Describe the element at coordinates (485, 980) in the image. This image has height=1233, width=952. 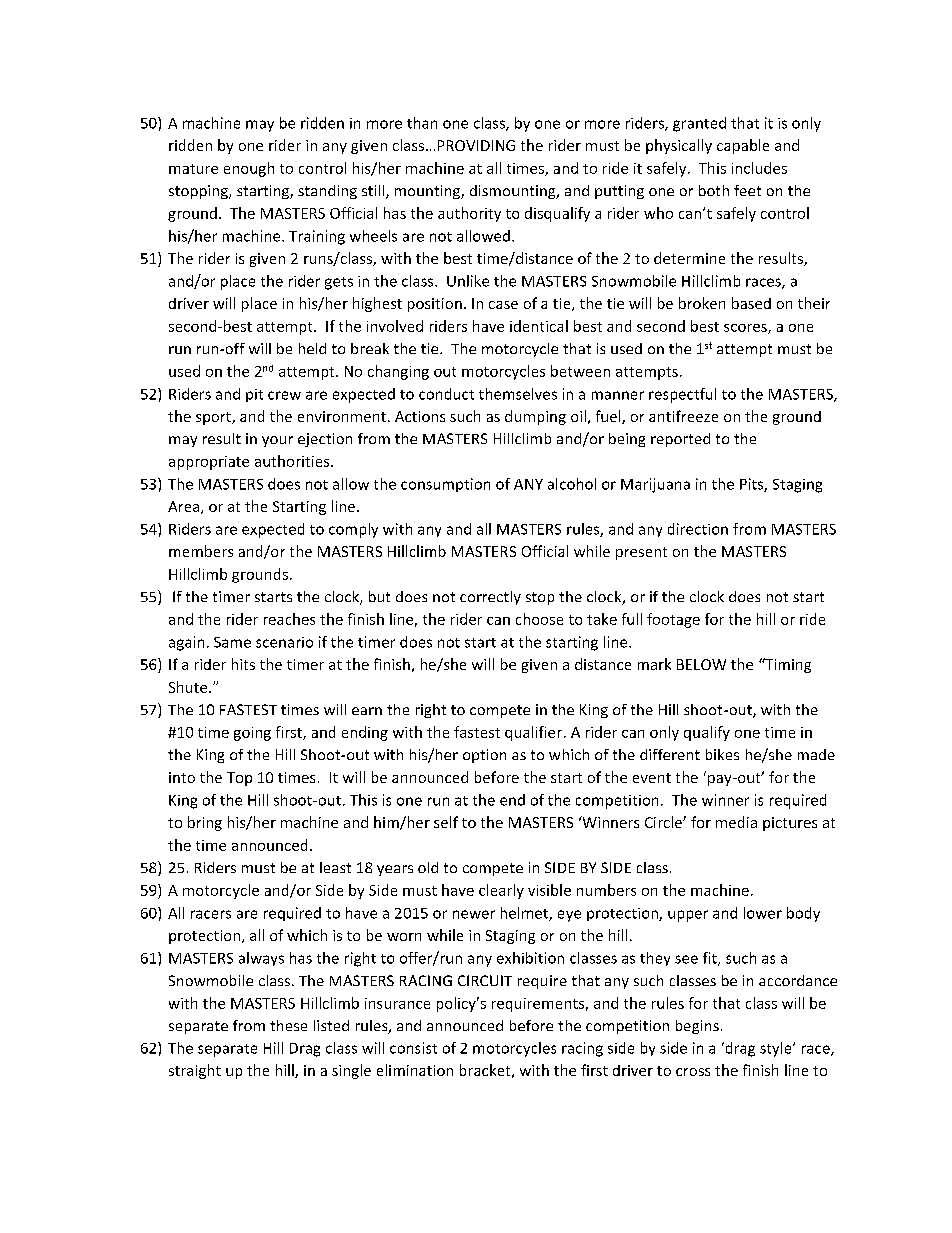
I see `CIRCUIT` at that location.
